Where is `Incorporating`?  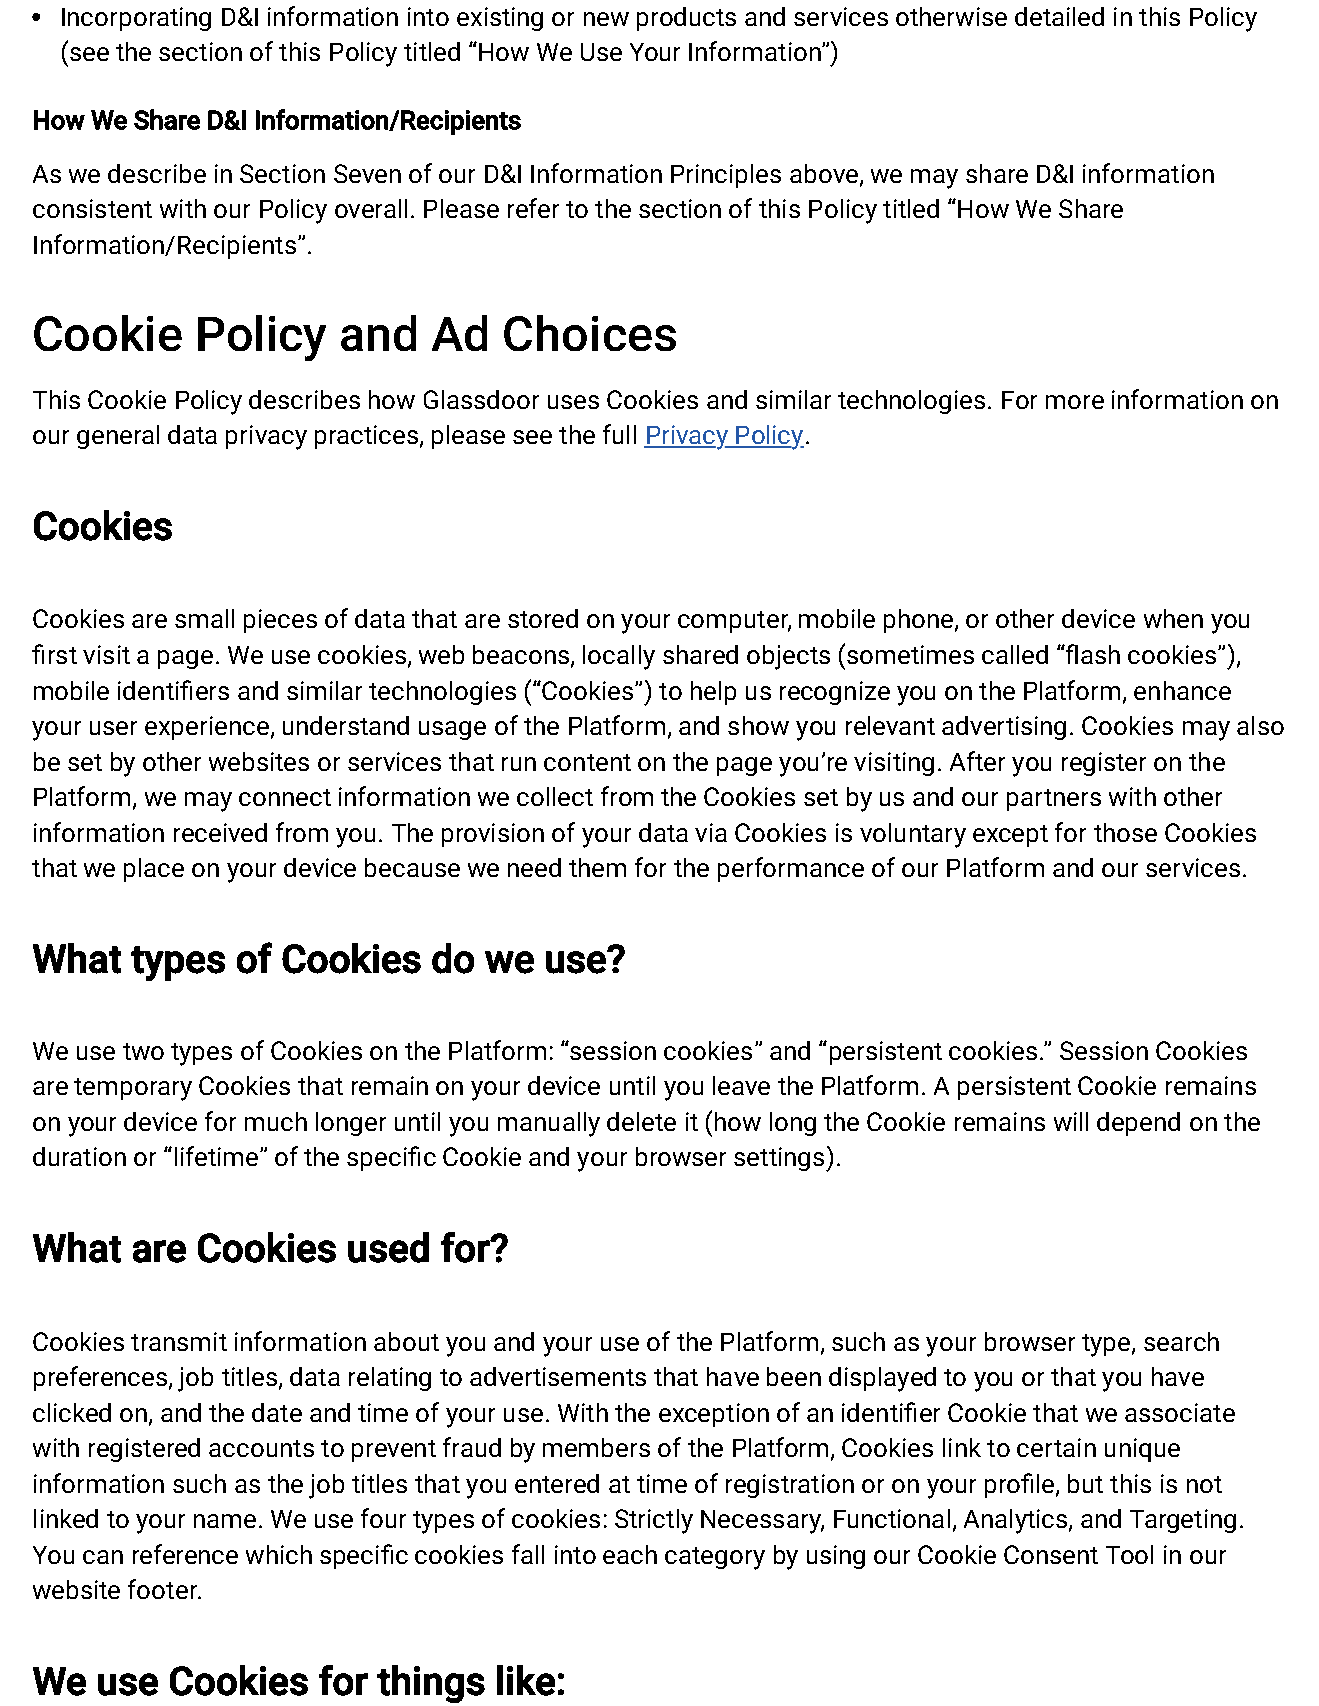 Incorporating is located at coordinates (136, 19).
